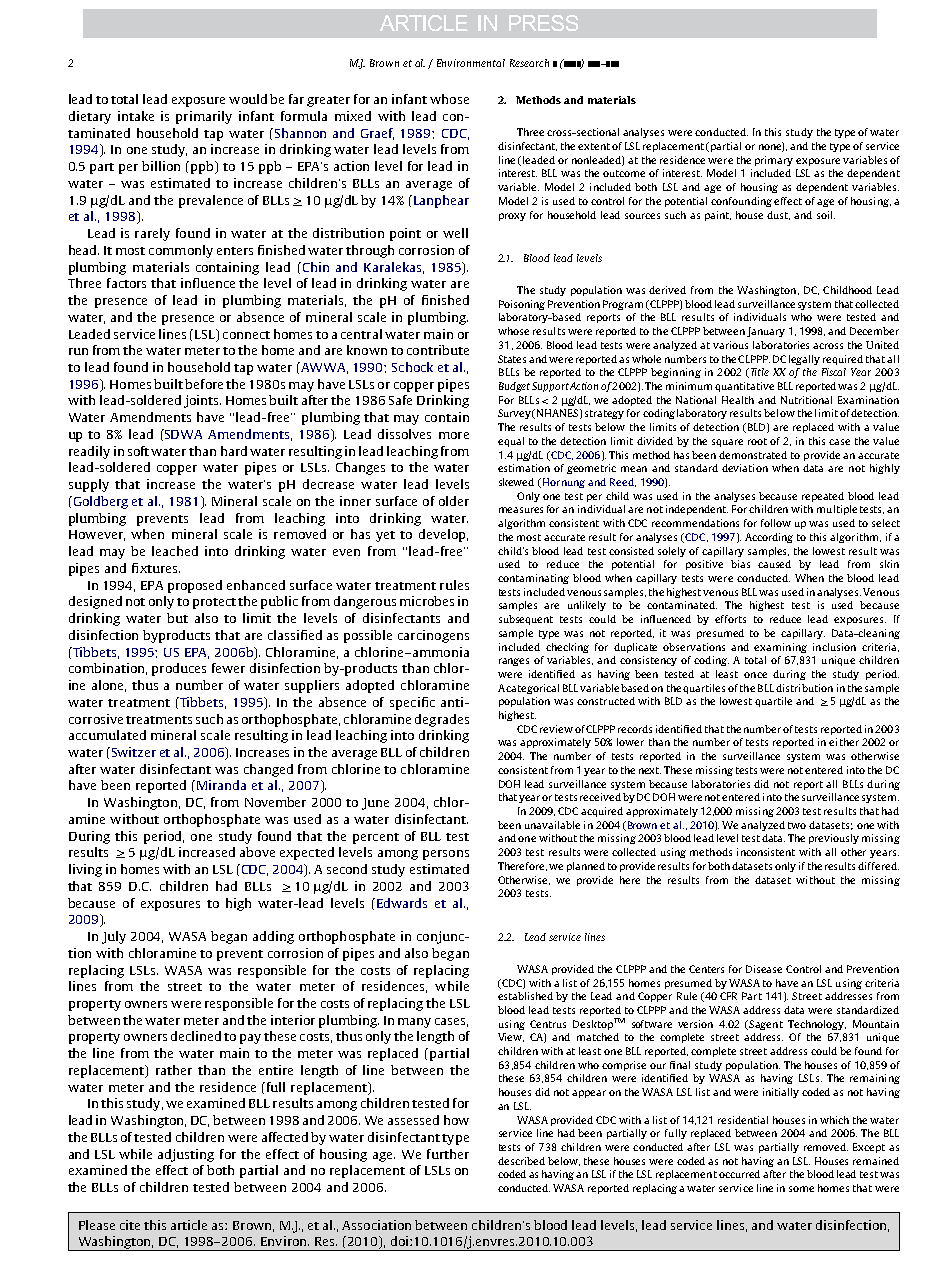 The width and height of the page is (952, 1270). What do you see at coordinates (514, 662) in the page?
I see `ranges` at bounding box center [514, 662].
